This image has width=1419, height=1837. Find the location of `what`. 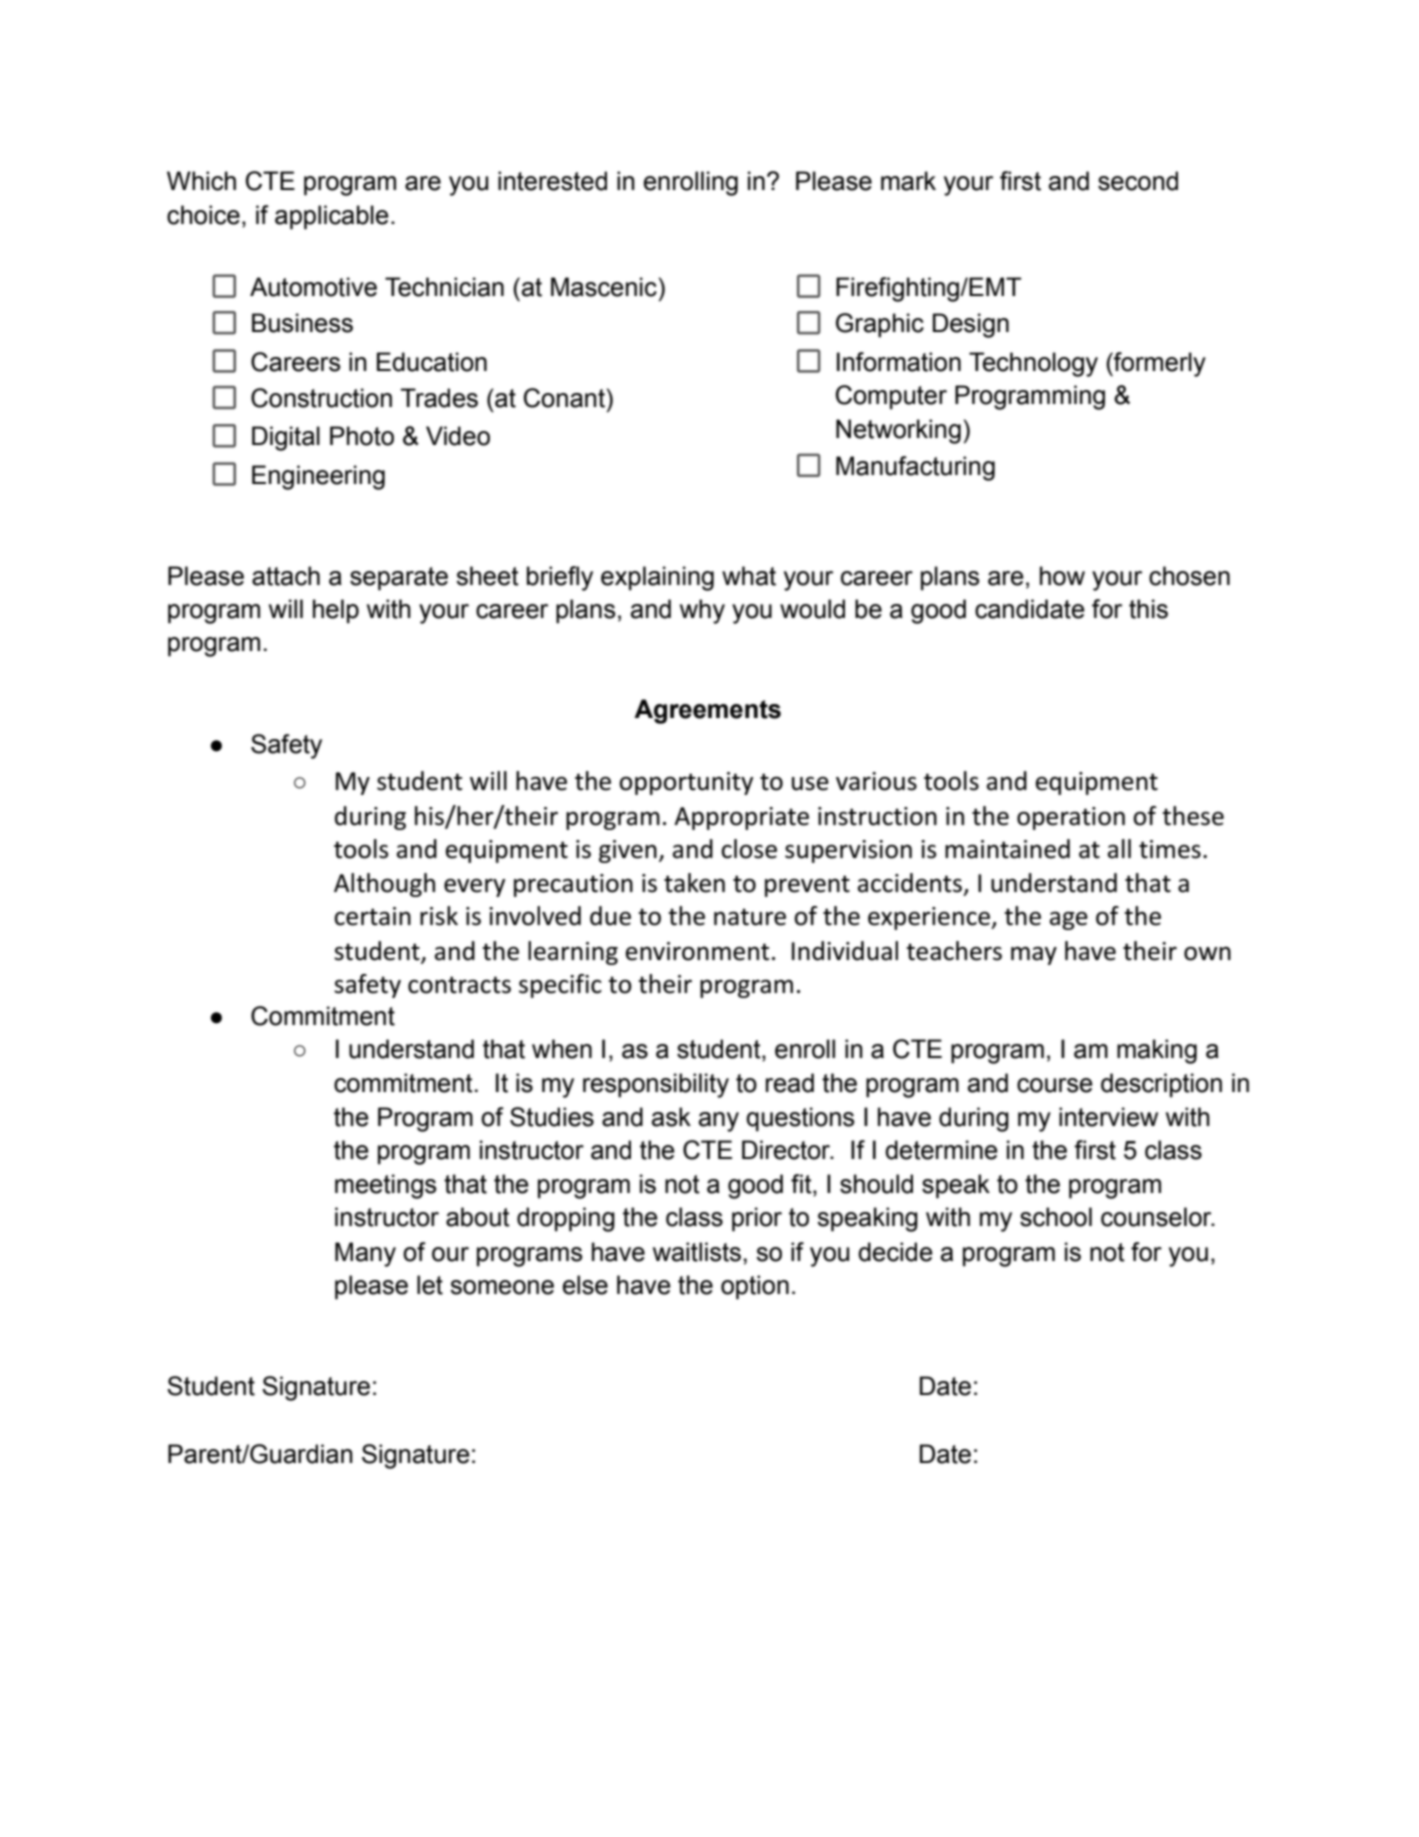

what is located at coordinates (749, 576).
